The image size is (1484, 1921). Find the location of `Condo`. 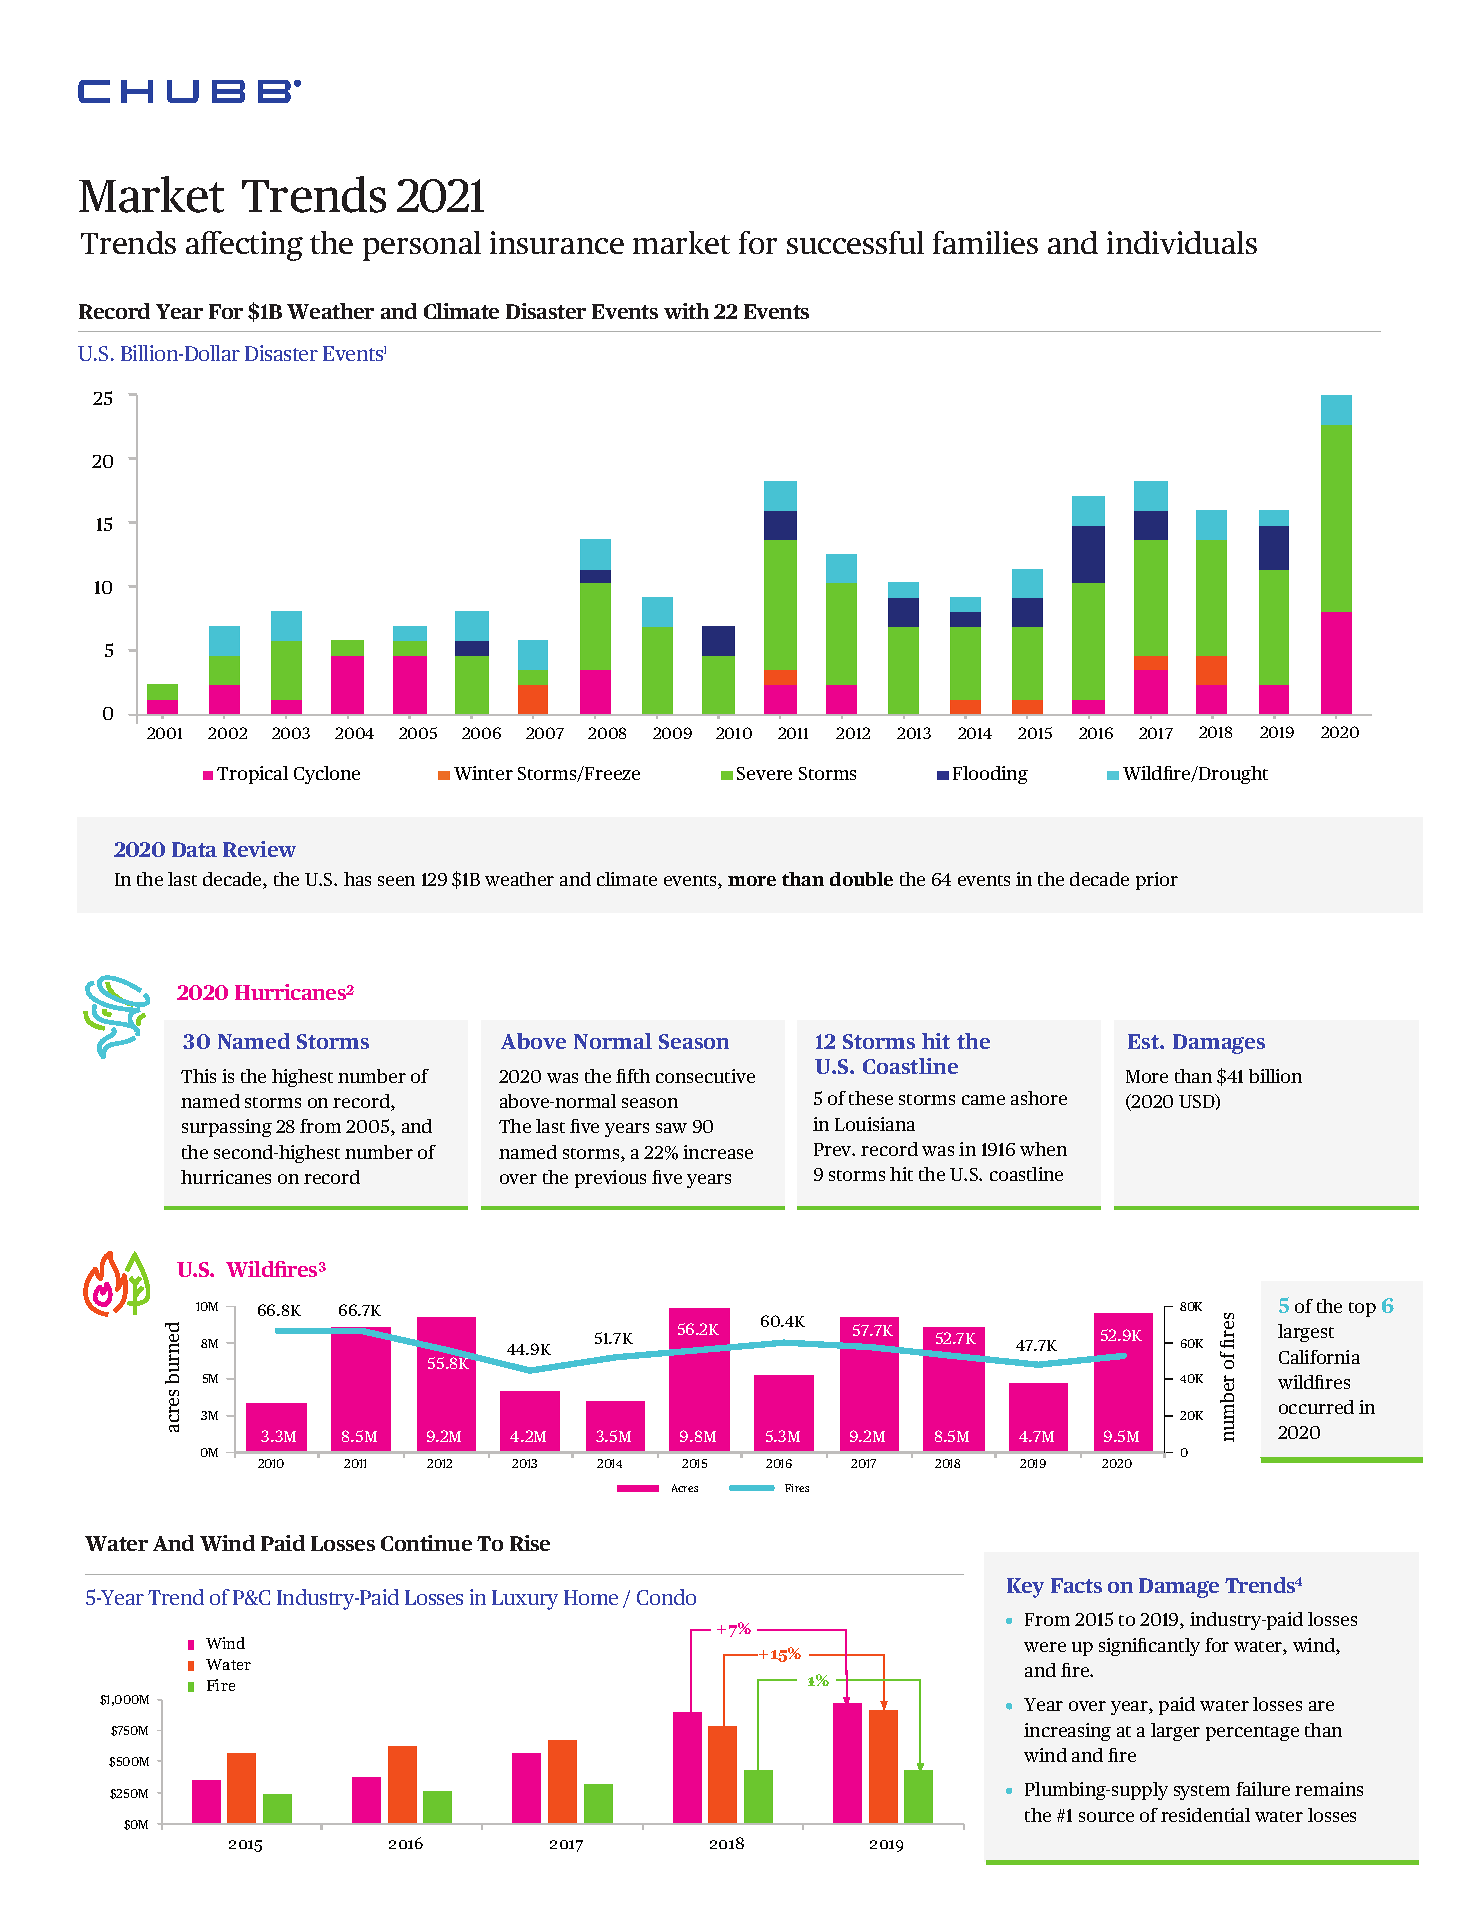

Condo is located at coordinates (666, 1597).
